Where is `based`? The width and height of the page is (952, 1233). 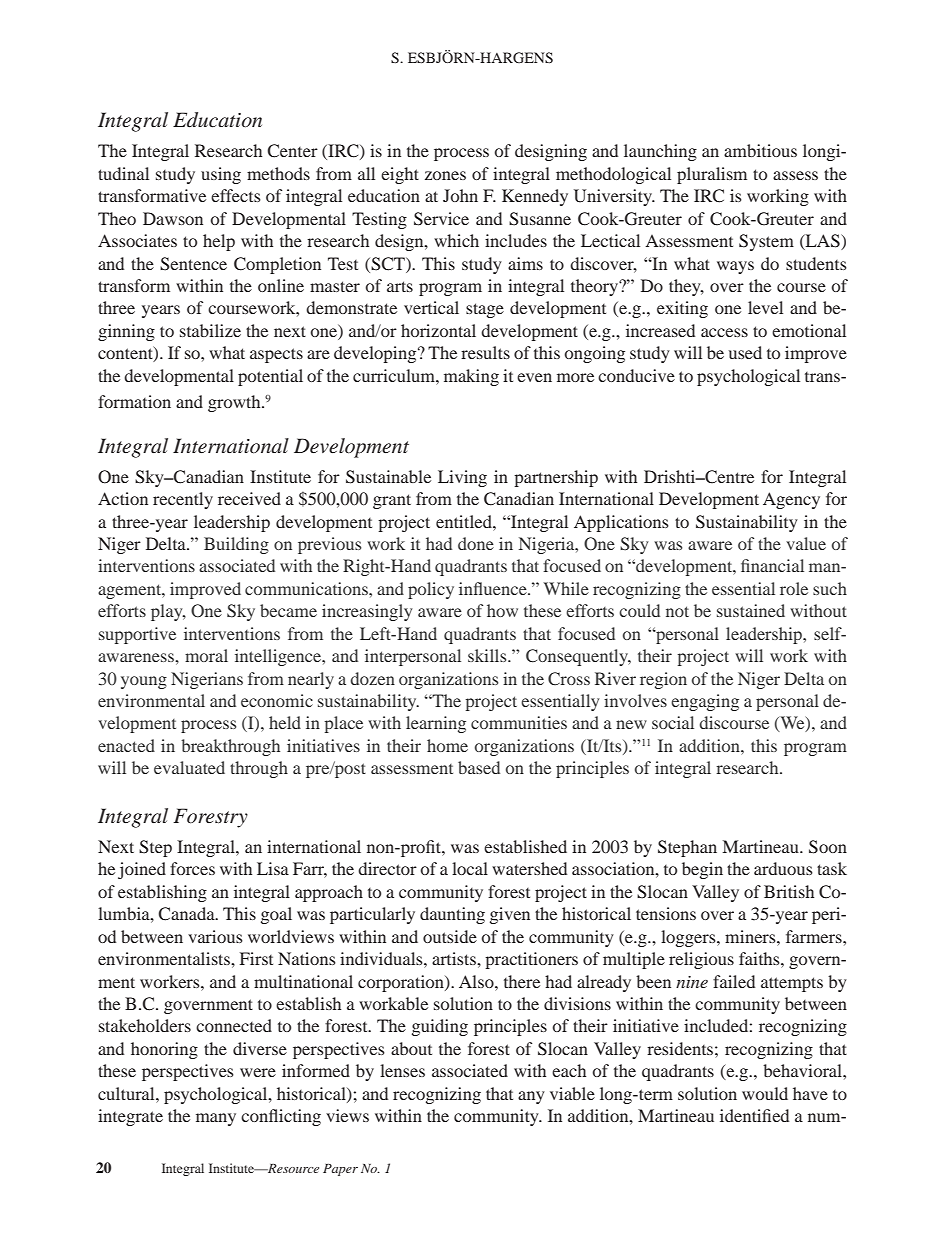 based is located at coordinates (479, 767).
